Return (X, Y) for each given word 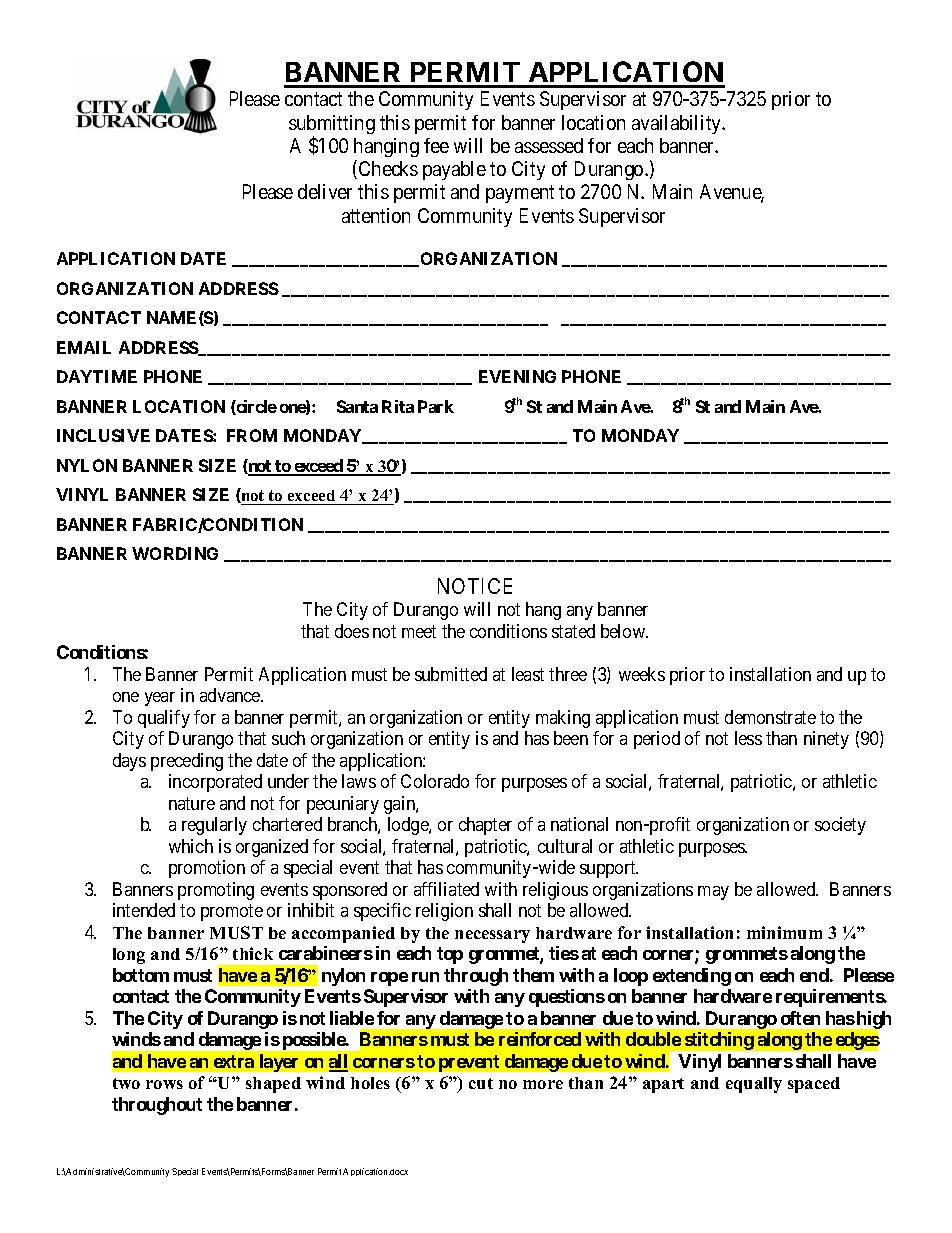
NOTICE (475, 586)
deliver (325, 191)
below (624, 631)
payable (454, 170)
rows (164, 1084)
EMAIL (84, 347)
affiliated (446, 889)
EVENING (517, 376)
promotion (207, 869)
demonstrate (770, 717)
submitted (451, 674)
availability (678, 124)
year (160, 699)
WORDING (175, 553)
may (713, 893)
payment (520, 194)
